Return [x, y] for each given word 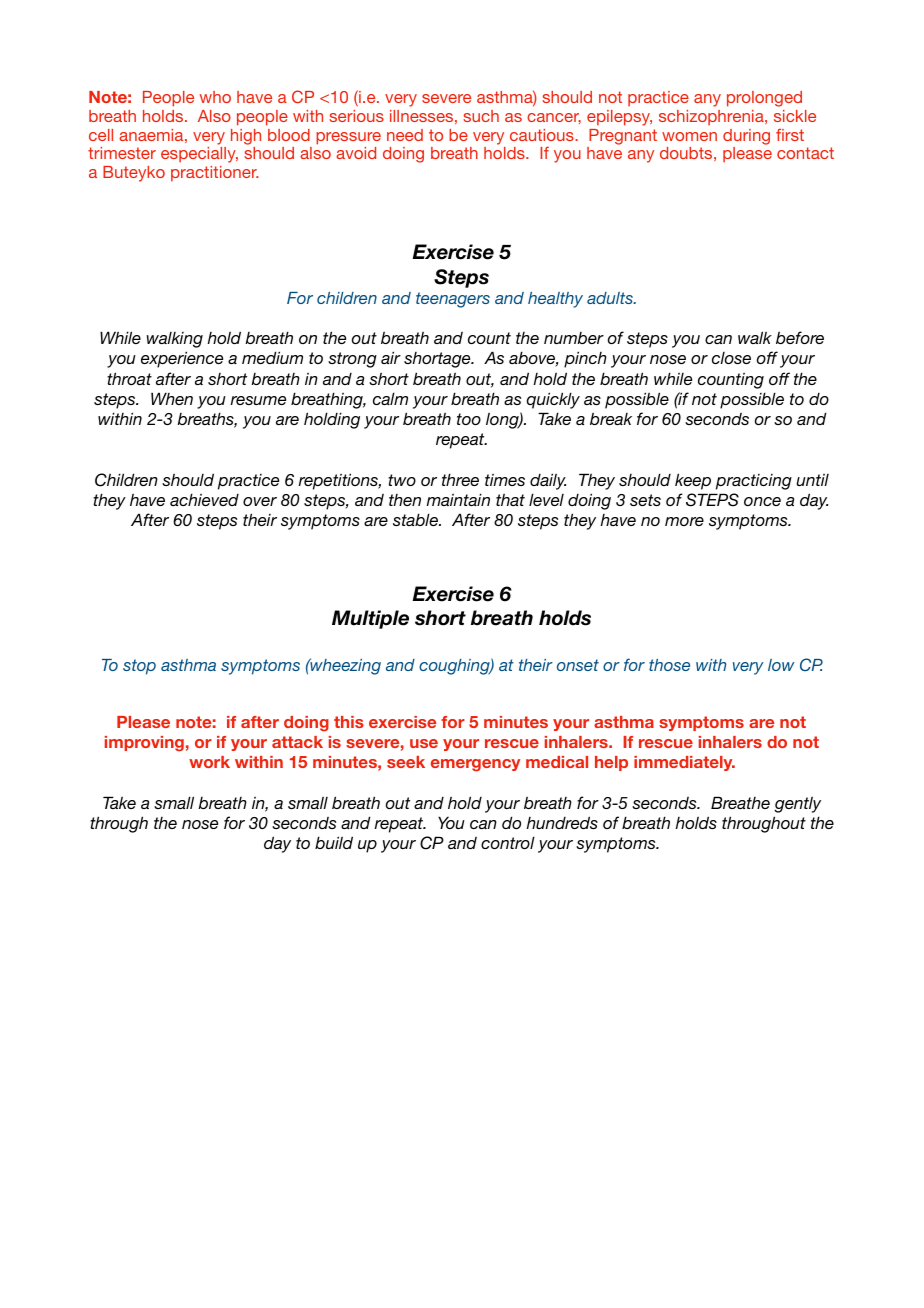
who [215, 97]
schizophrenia [712, 118]
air [391, 357]
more [684, 521]
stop [139, 667]
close [731, 358]
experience [182, 359]
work [209, 762]
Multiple [370, 619]
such [481, 116]
